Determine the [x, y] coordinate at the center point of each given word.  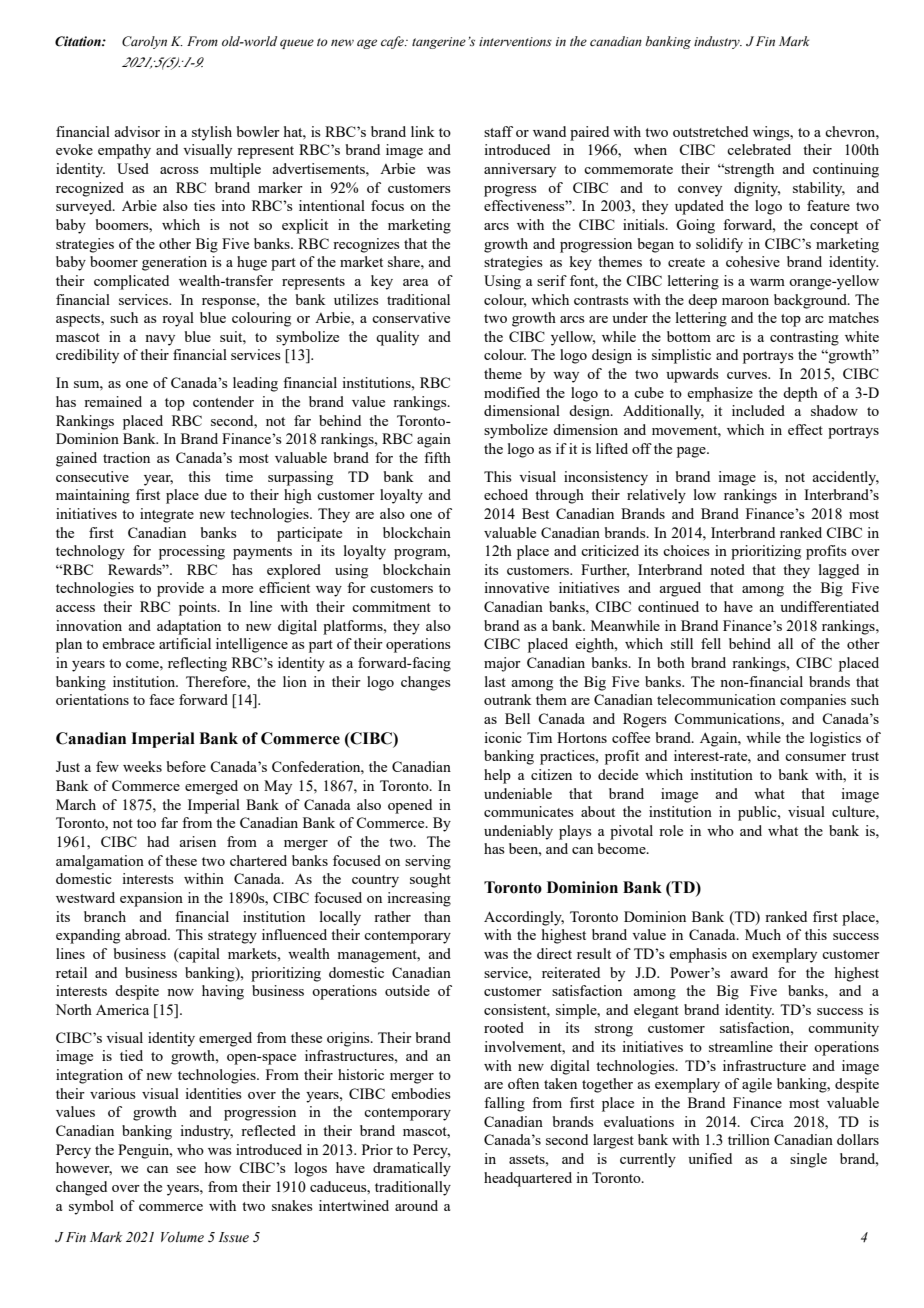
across [179, 170]
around [416, 1205]
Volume [182, 1237]
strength [748, 170]
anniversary [520, 170]
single [808, 1160]
